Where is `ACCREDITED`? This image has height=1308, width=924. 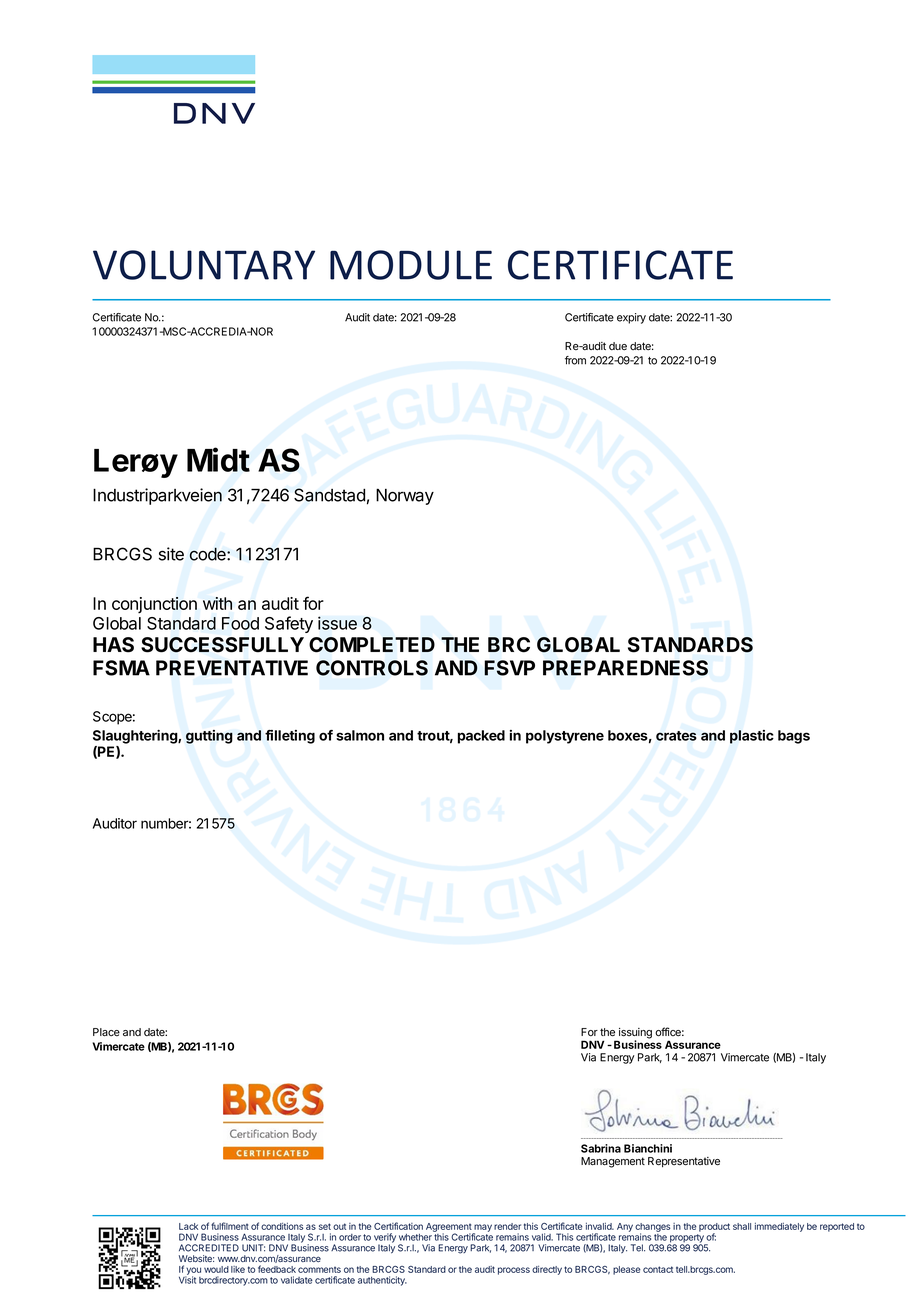 ACCREDITED is located at coordinates (209, 1248).
